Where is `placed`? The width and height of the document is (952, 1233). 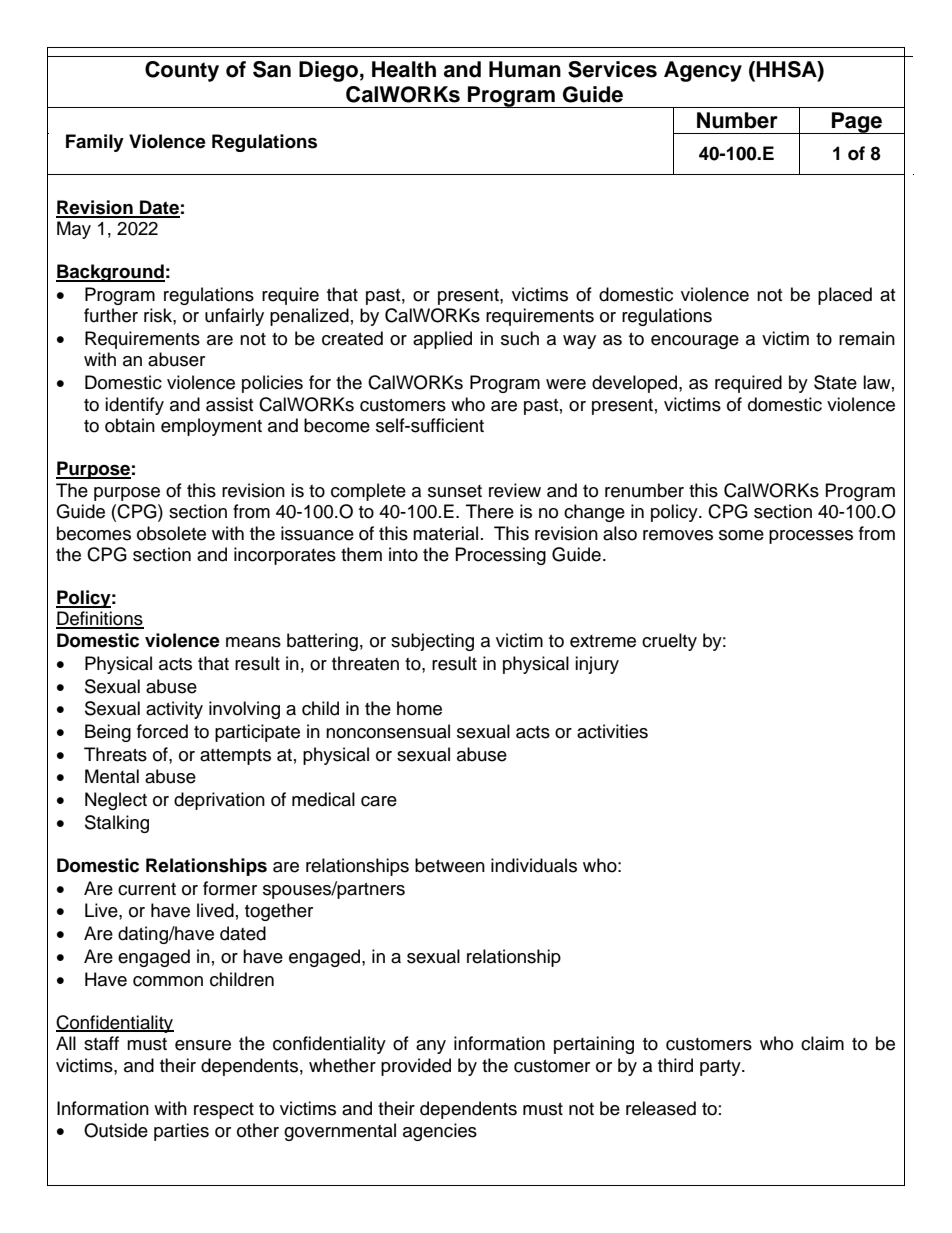 placed is located at coordinates (845, 296).
